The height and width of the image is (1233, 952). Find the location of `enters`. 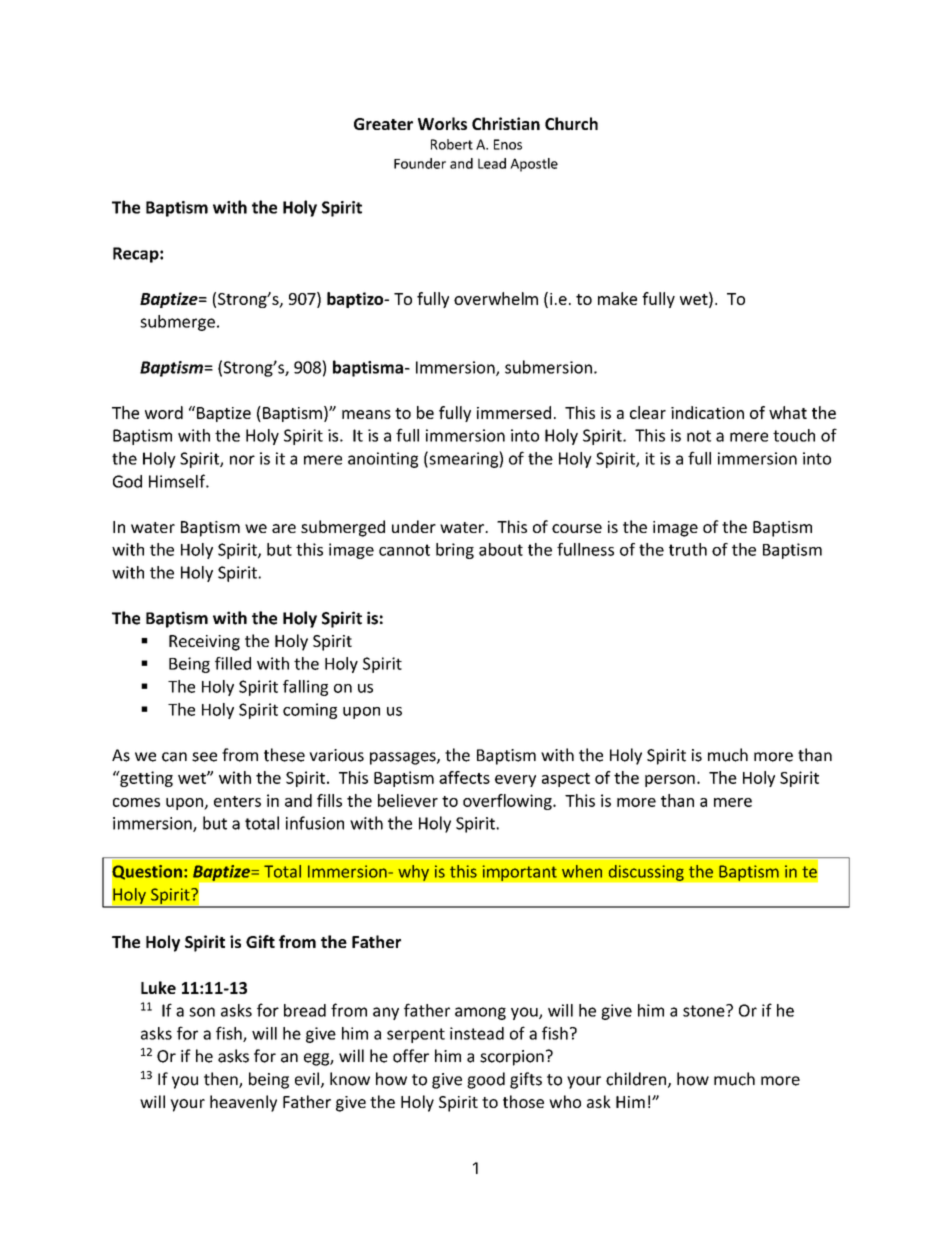

enters is located at coordinates (237, 801).
